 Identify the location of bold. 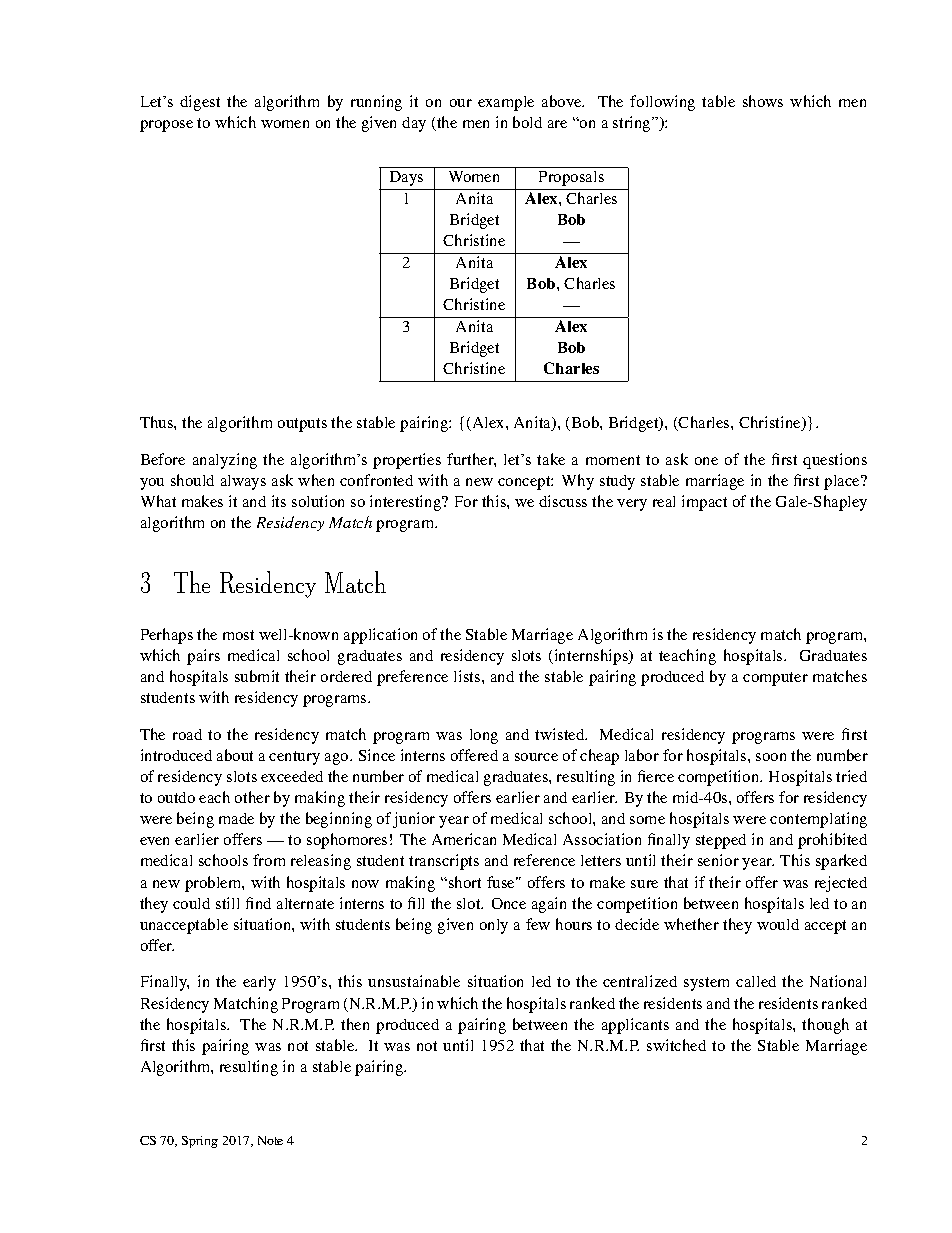
(527, 122).
